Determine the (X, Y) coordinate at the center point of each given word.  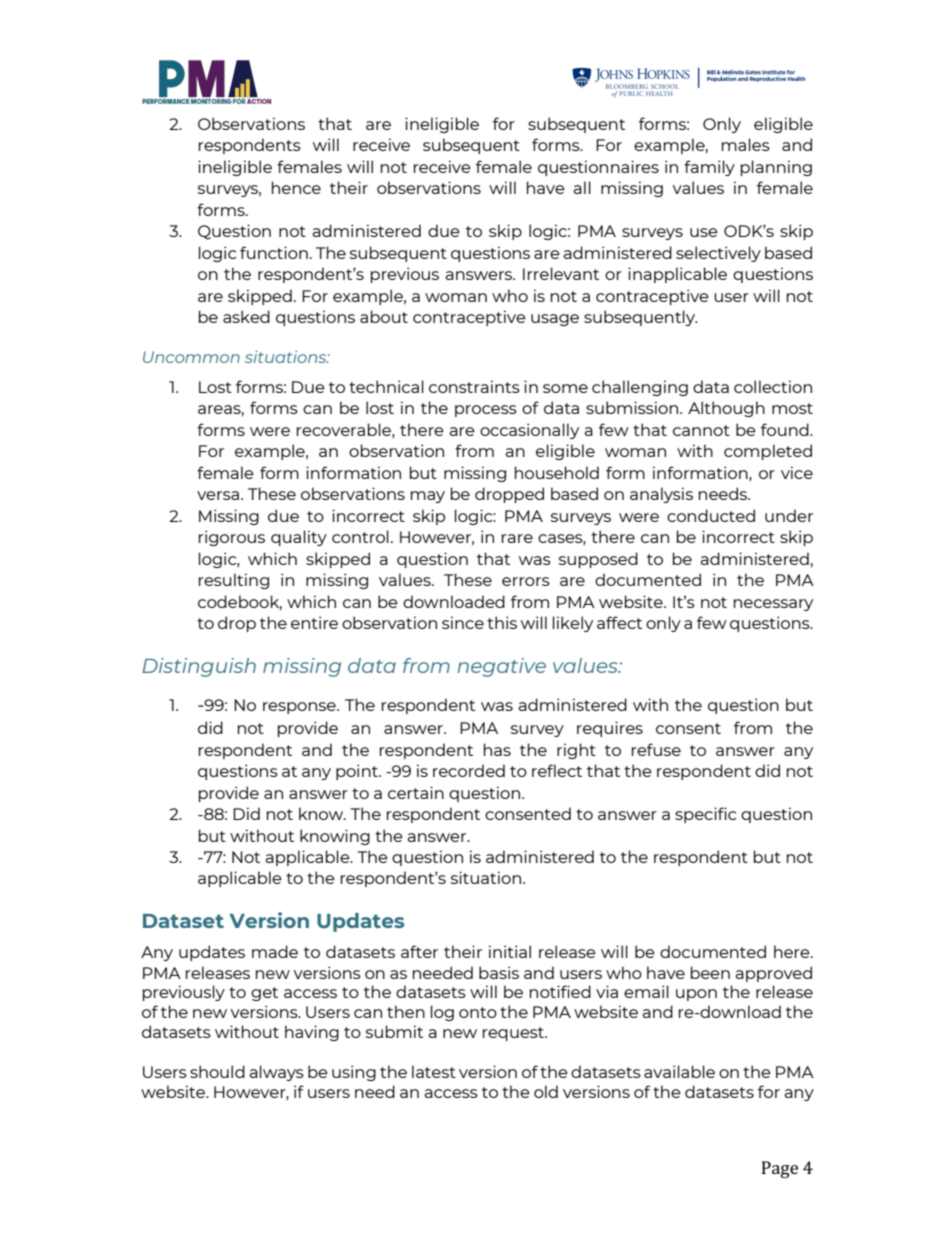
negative (501, 667)
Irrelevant (561, 273)
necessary (773, 605)
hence (296, 187)
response (300, 708)
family (709, 168)
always (276, 1073)
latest (434, 1071)
